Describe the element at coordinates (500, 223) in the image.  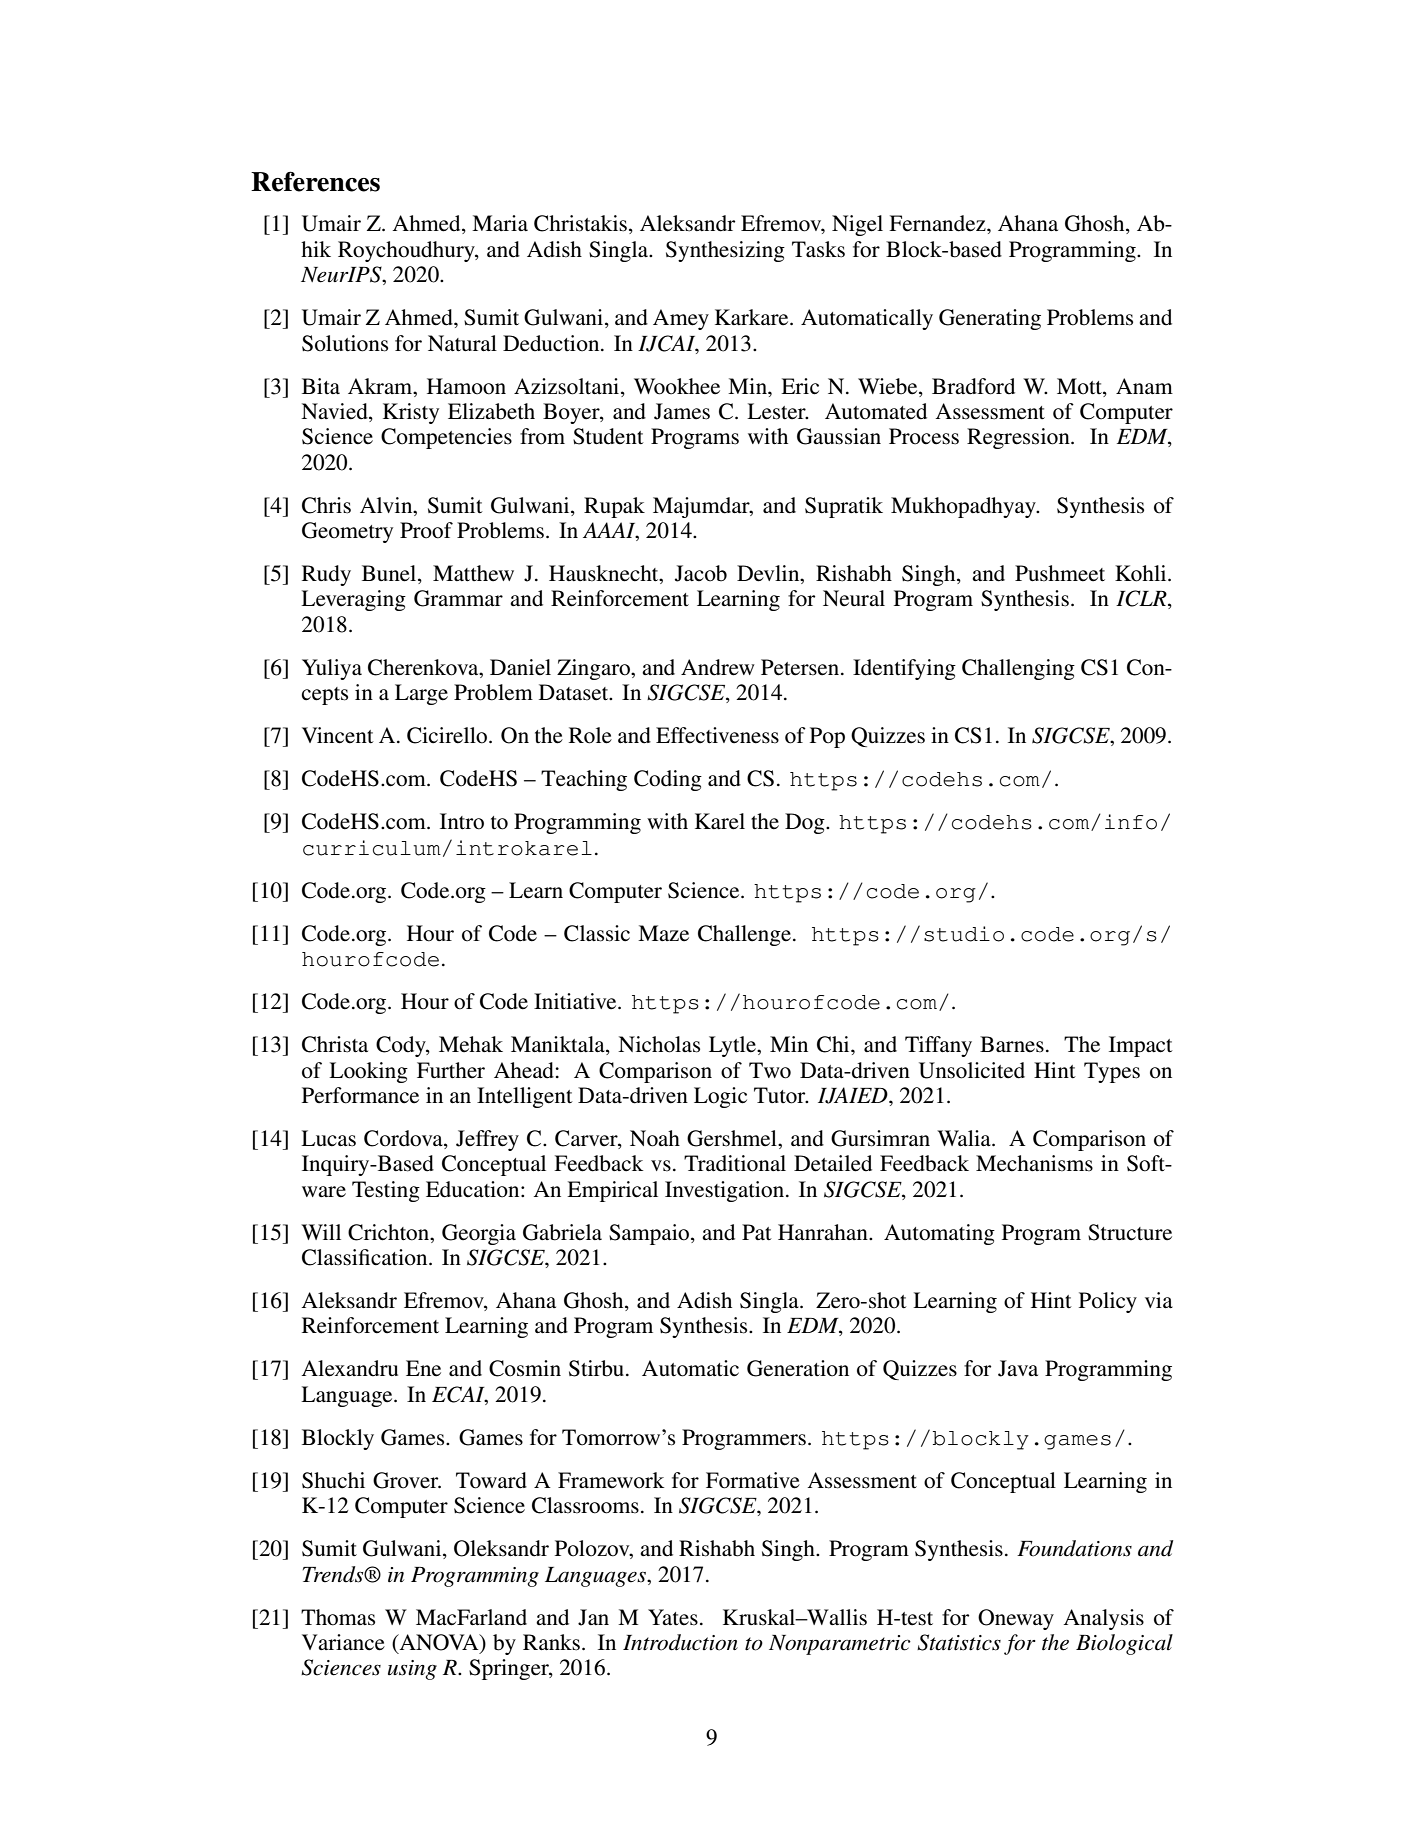
I see `Maria` at that location.
